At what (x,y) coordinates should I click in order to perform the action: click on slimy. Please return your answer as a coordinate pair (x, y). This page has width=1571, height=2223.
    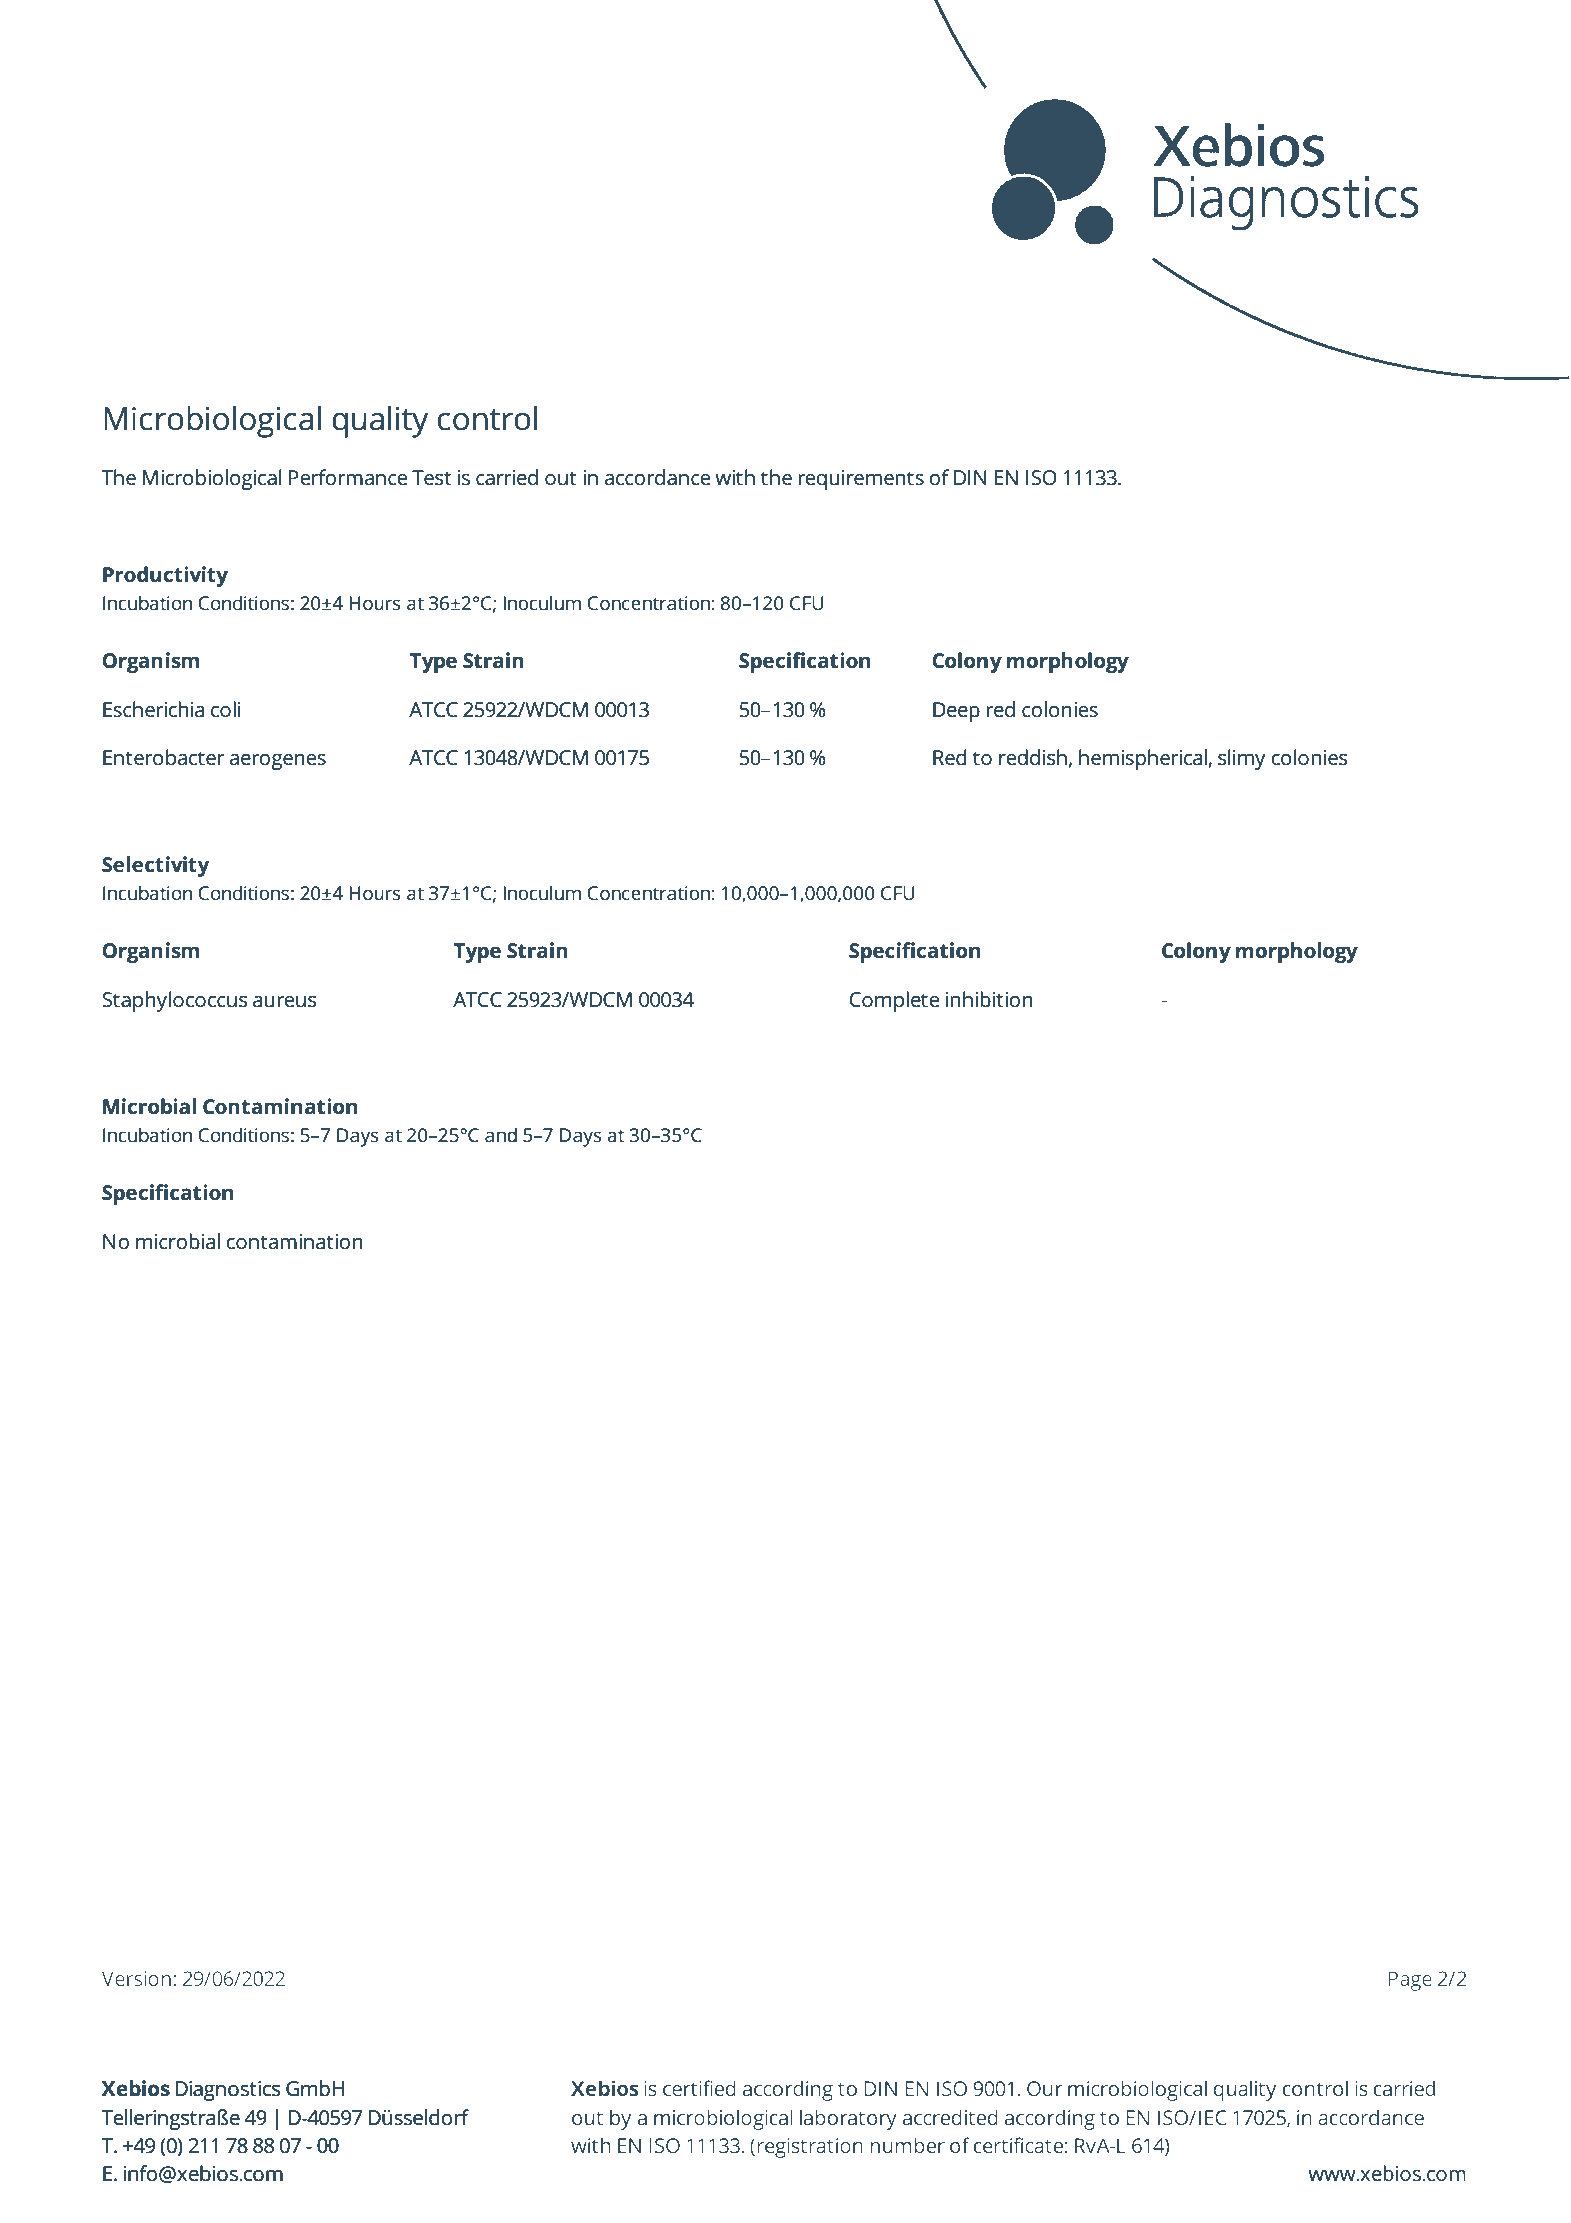
    Looking at the image, I should click on (1242, 759).
